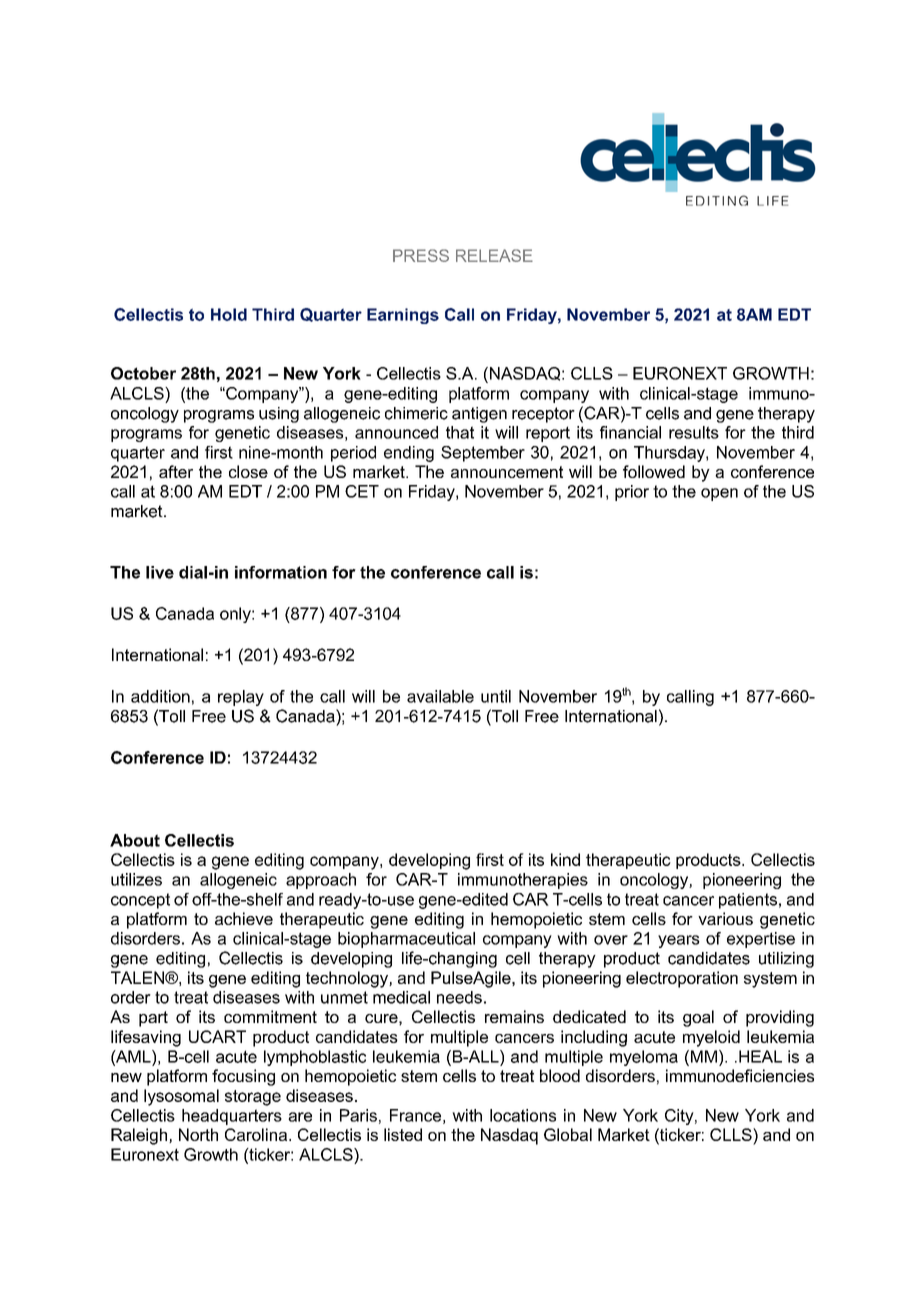  What do you see at coordinates (440, 696) in the page?
I see `available` at bounding box center [440, 696].
